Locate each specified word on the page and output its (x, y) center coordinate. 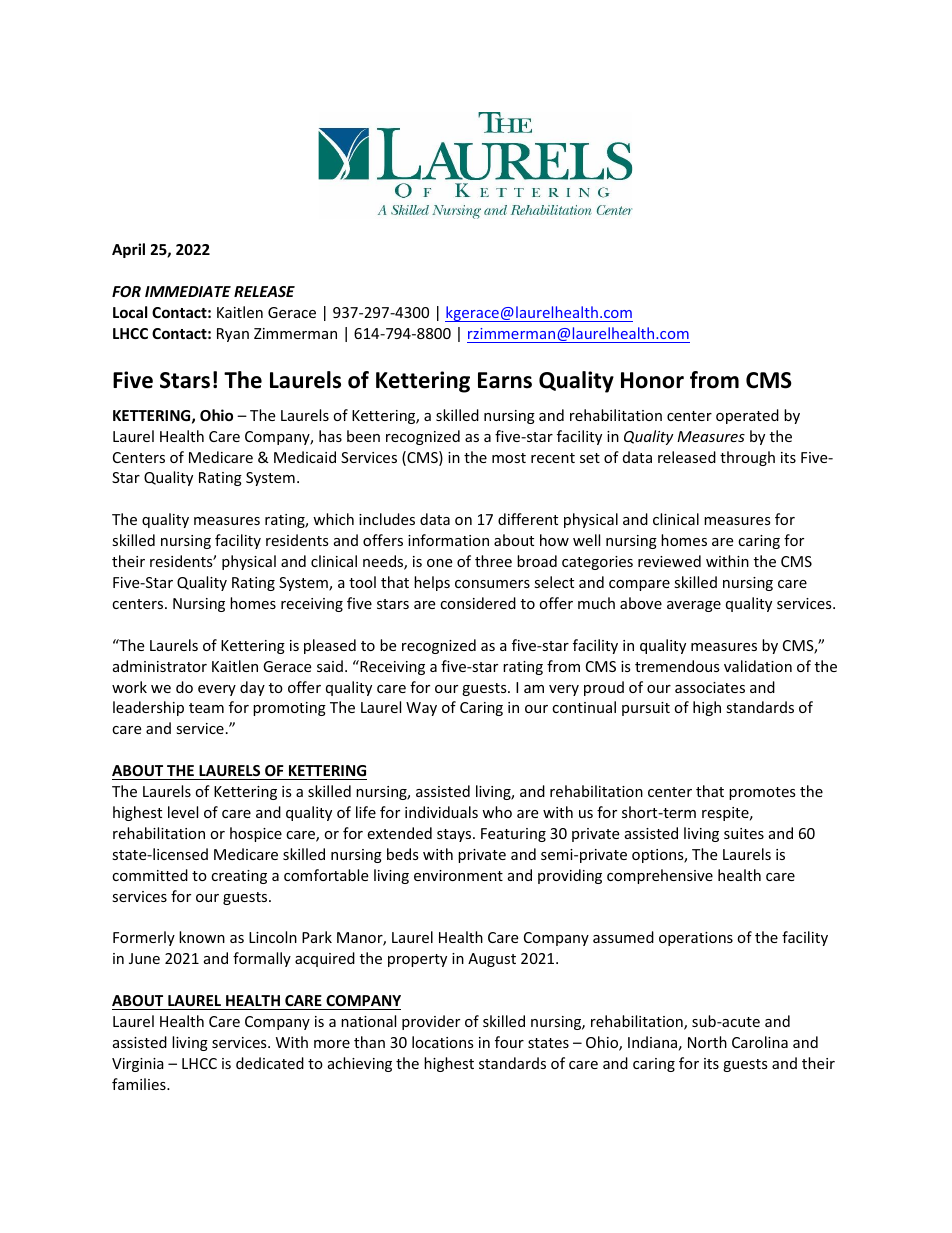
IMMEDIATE (188, 291)
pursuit (646, 709)
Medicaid (305, 457)
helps (432, 583)
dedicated (270, 1063)
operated (747, 416)
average (694, 606)
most (509, 458)
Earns (505, 380)
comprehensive (660, 876)
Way (421, 709)
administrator (160, 666)
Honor (652, 380)
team (206, 708)
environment (458, 875)
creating (239, 877)
